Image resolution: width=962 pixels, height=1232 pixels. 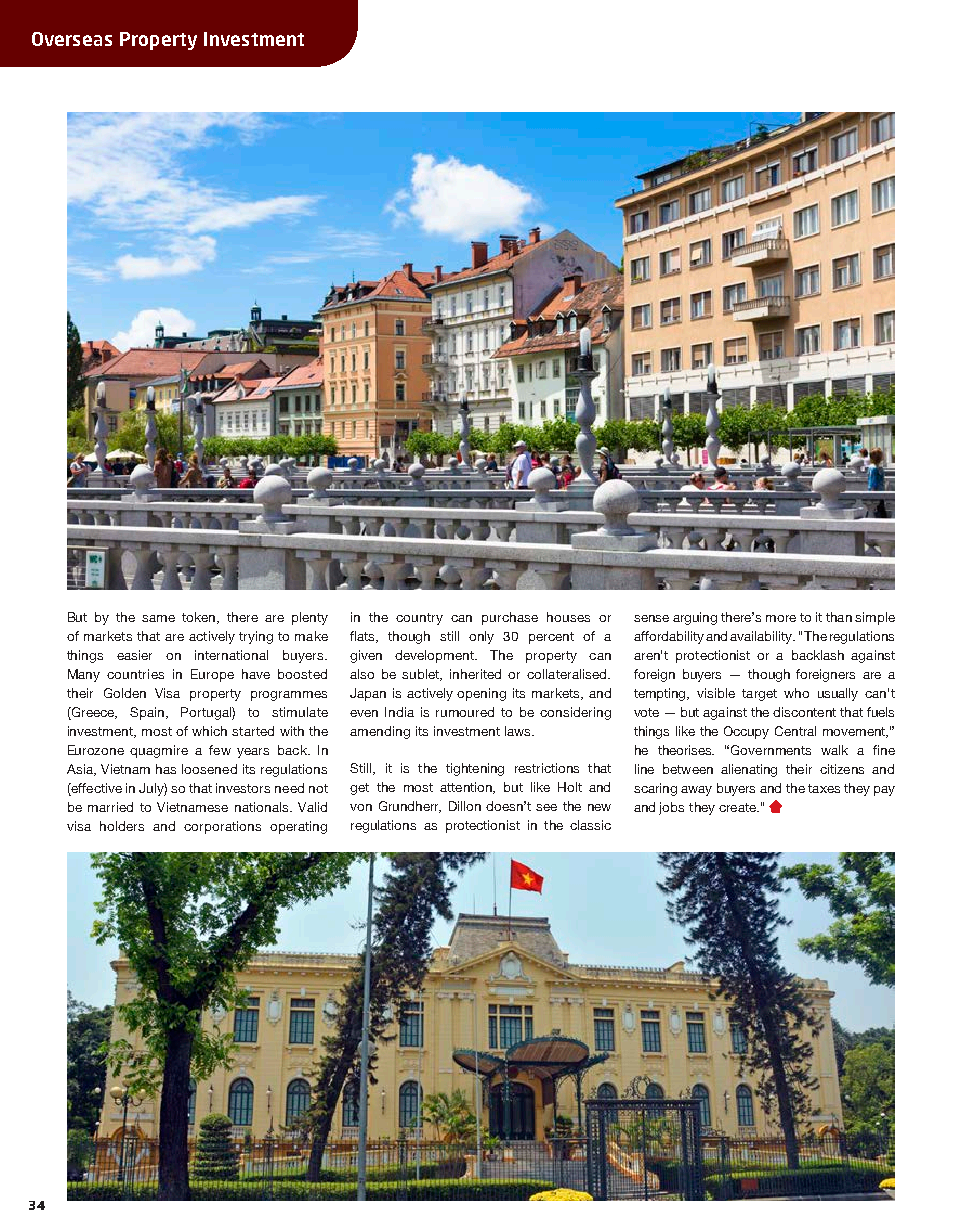 I want to click on purchase, so click(x=510, y=618).
